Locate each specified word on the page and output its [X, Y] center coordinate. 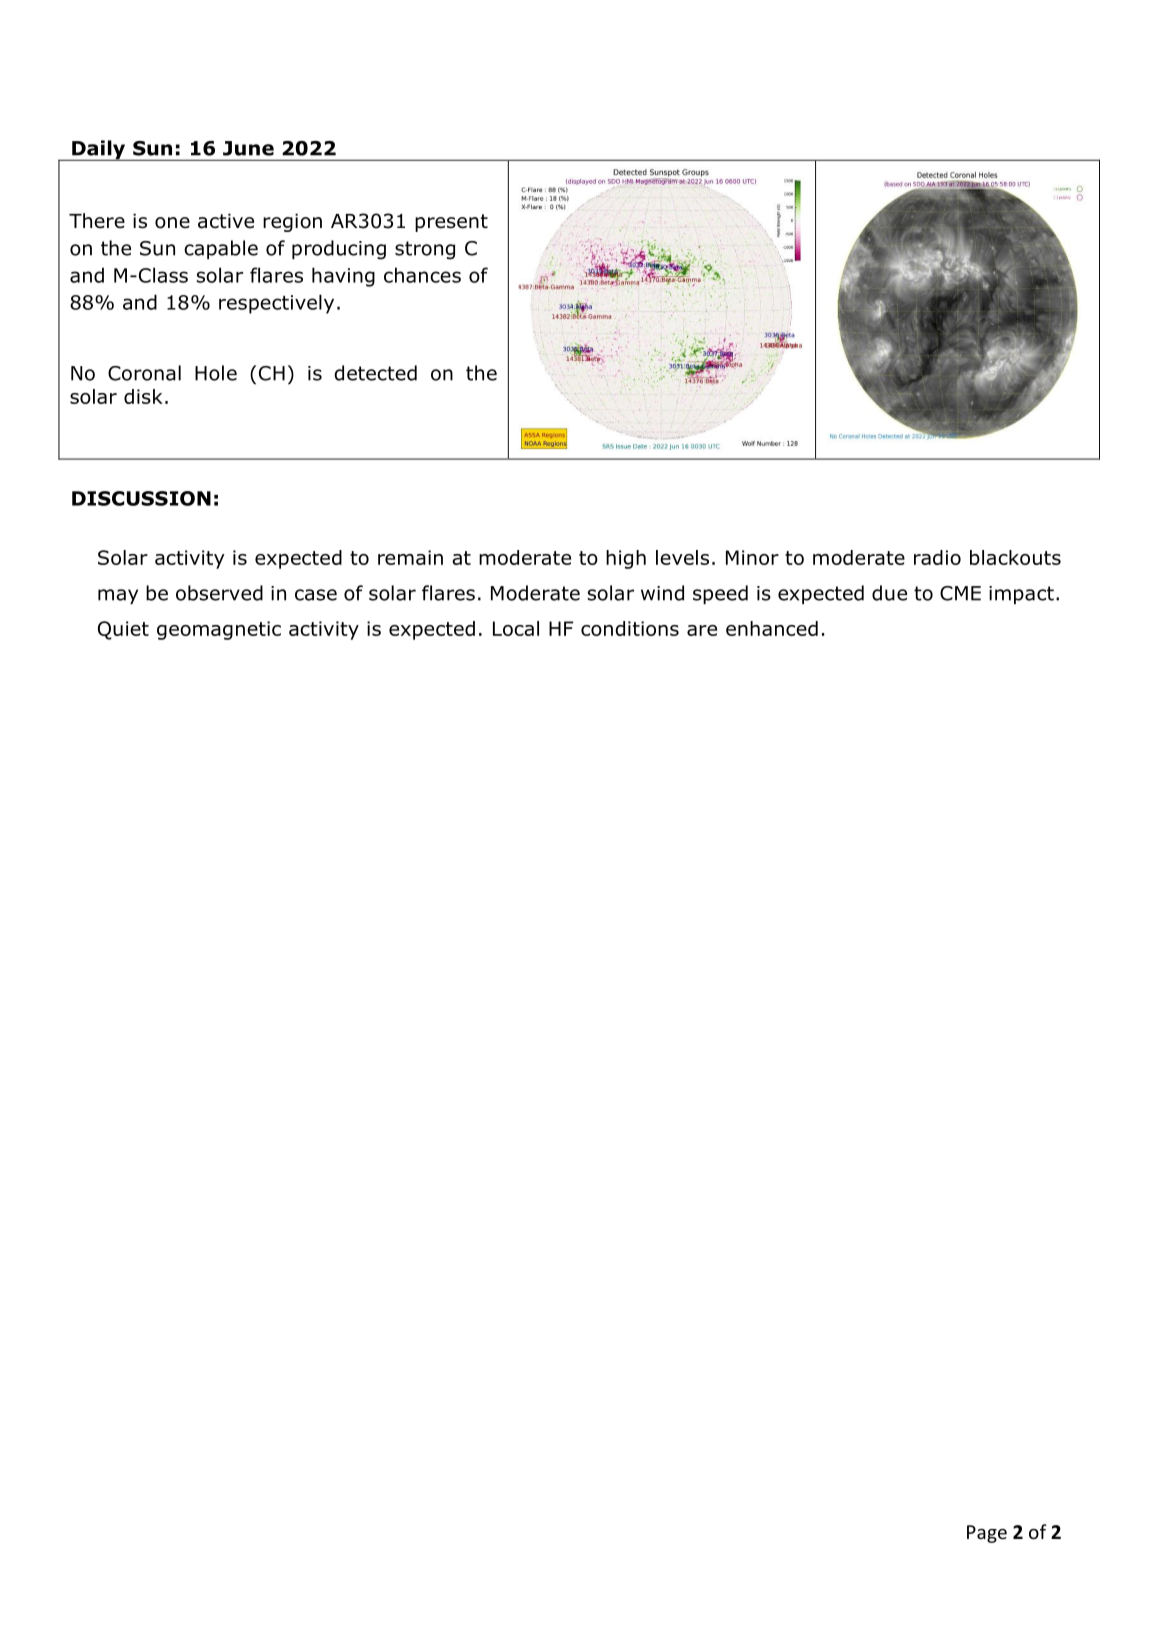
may [118, 596]
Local [516, 628]
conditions [630, 628]
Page [987, 1534]
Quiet [123, 630]
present [451, 223]
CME [960, 593]
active [226, 221]
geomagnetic [219, 630]
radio [937, 557]
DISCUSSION [141, 498]
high [626, 559]
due [889, 593]
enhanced [772, 628]
